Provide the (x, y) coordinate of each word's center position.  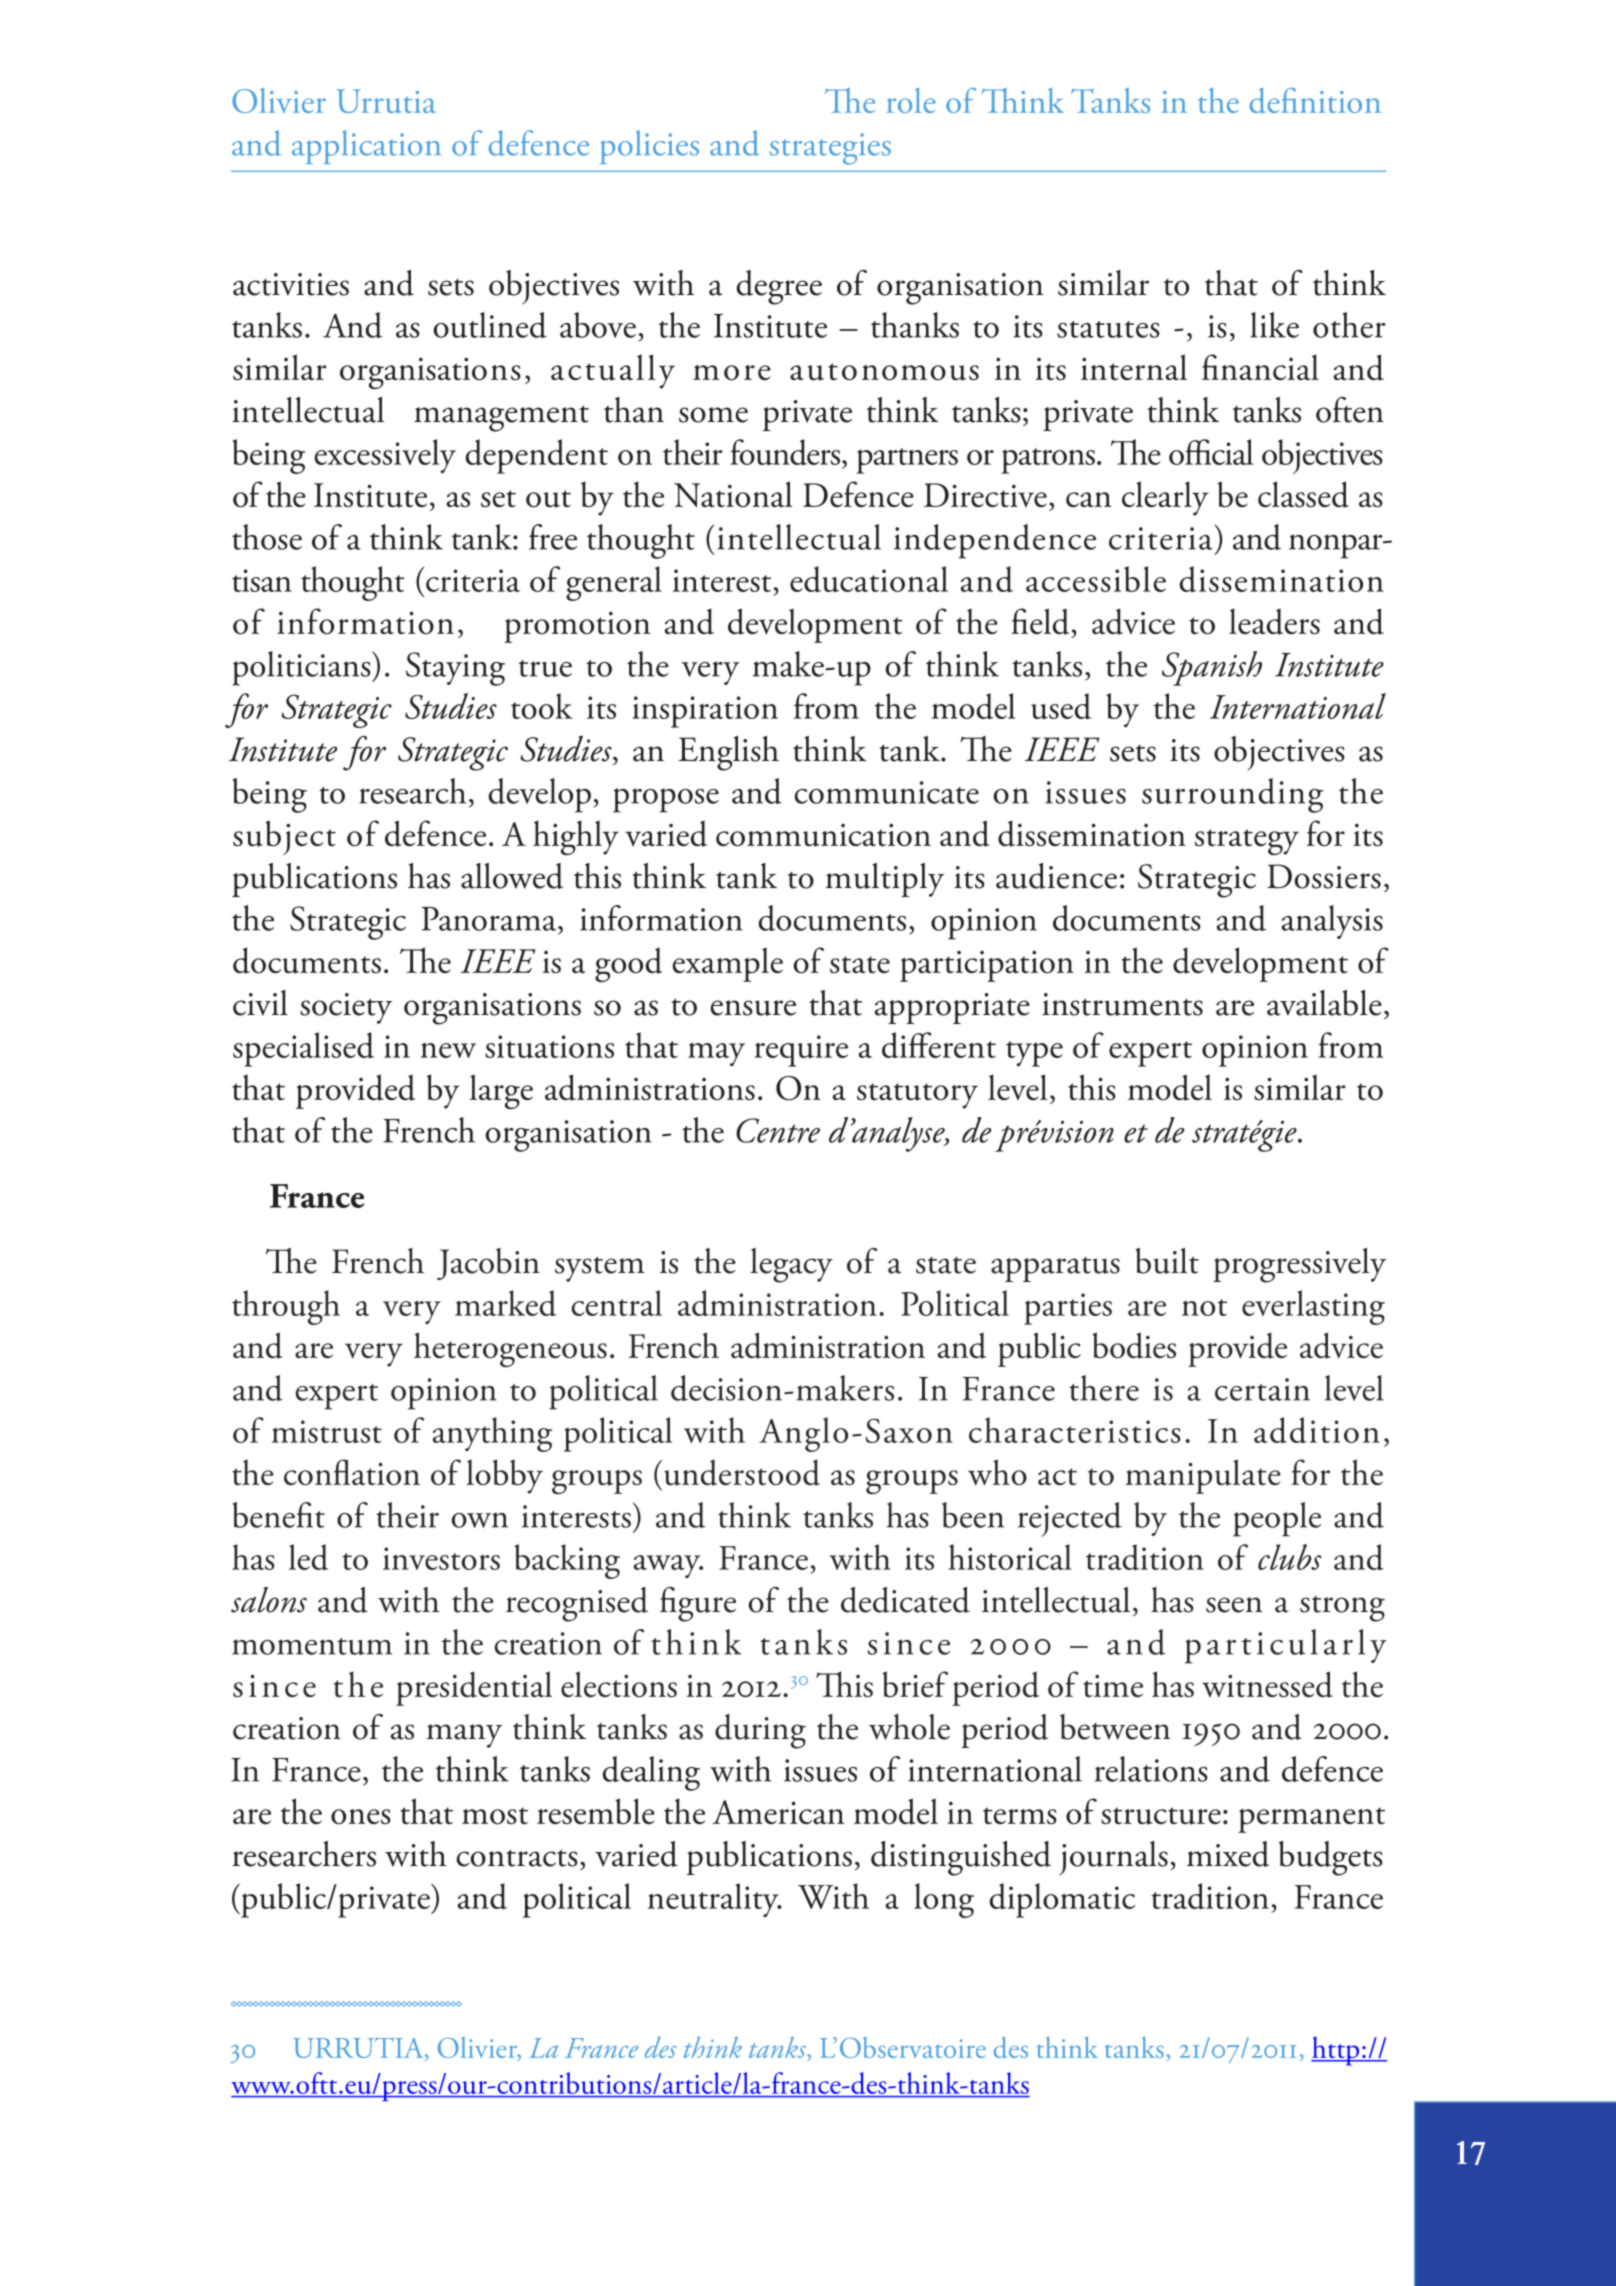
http (1336, 2051)
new (448, 1050)
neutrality (714, 1900)
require (801, 1051)
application (366, 147)
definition (1315, 100)
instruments (1122, 1004)
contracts (517, 1858)
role (911, 100)
